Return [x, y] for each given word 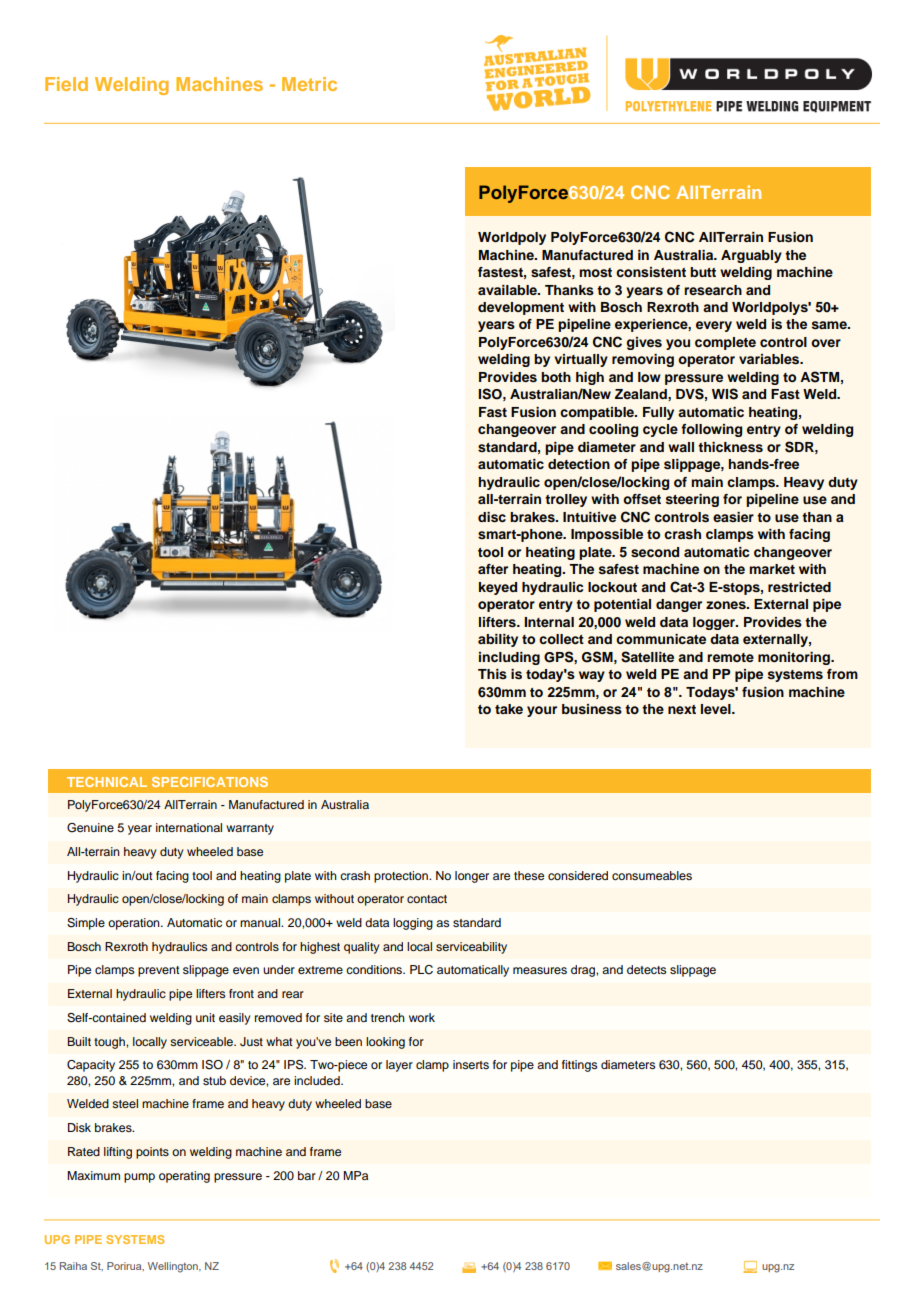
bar [307, 1175]
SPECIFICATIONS [210, 782]
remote [730, 657]
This [492, 674]
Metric [309, 84]
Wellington [174, 1267]
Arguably [751, 256]
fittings [579, 1066]
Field [66, 84]
